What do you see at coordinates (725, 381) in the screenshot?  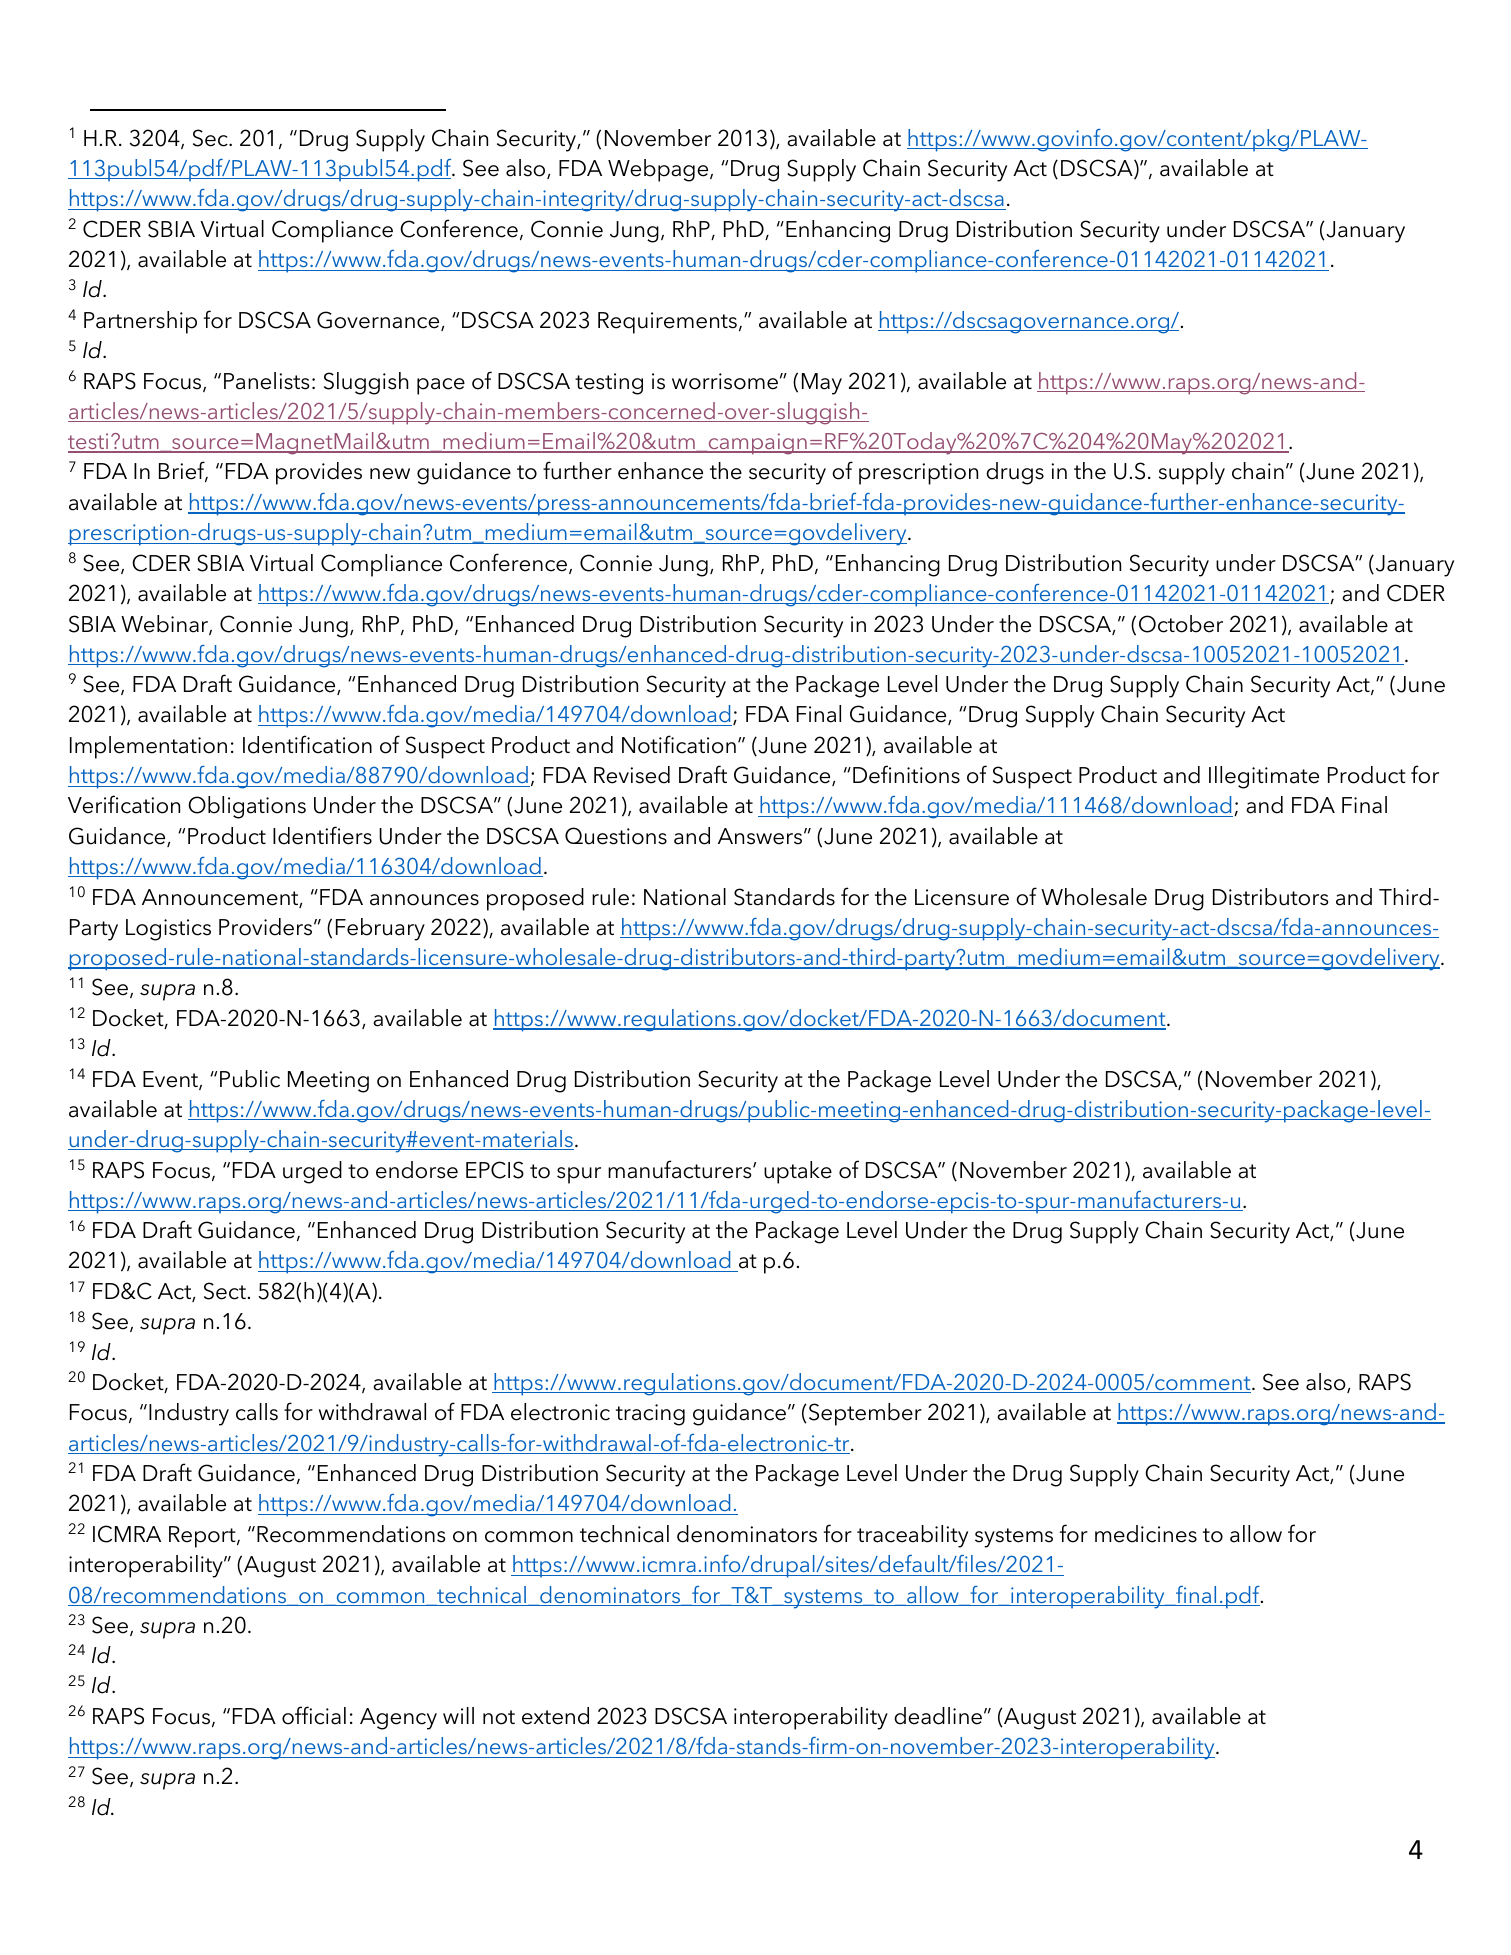 I see `worrisome` at bounding box center [725, 381].
